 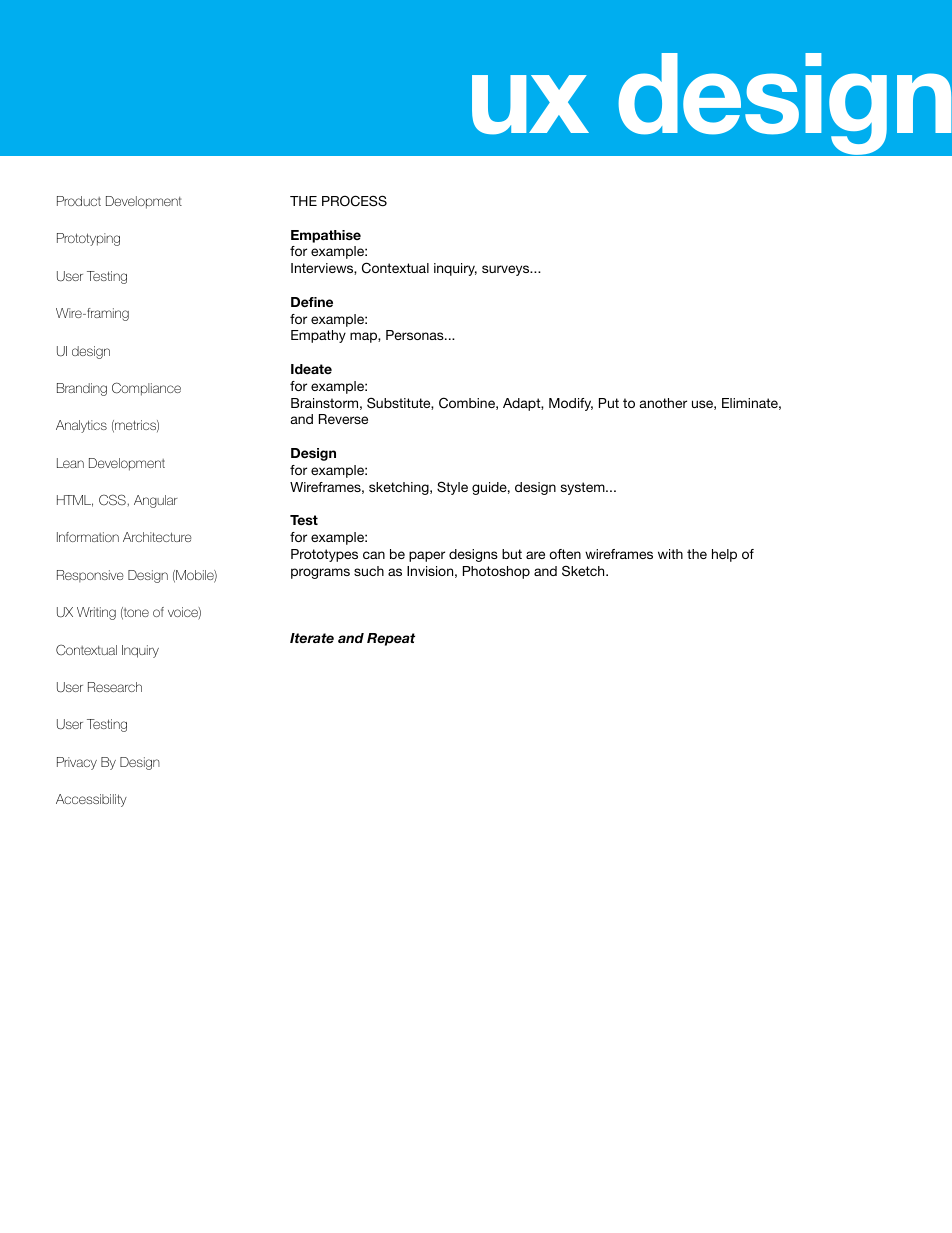 I want to click on Accessibility, so click(x=91, y=800).
